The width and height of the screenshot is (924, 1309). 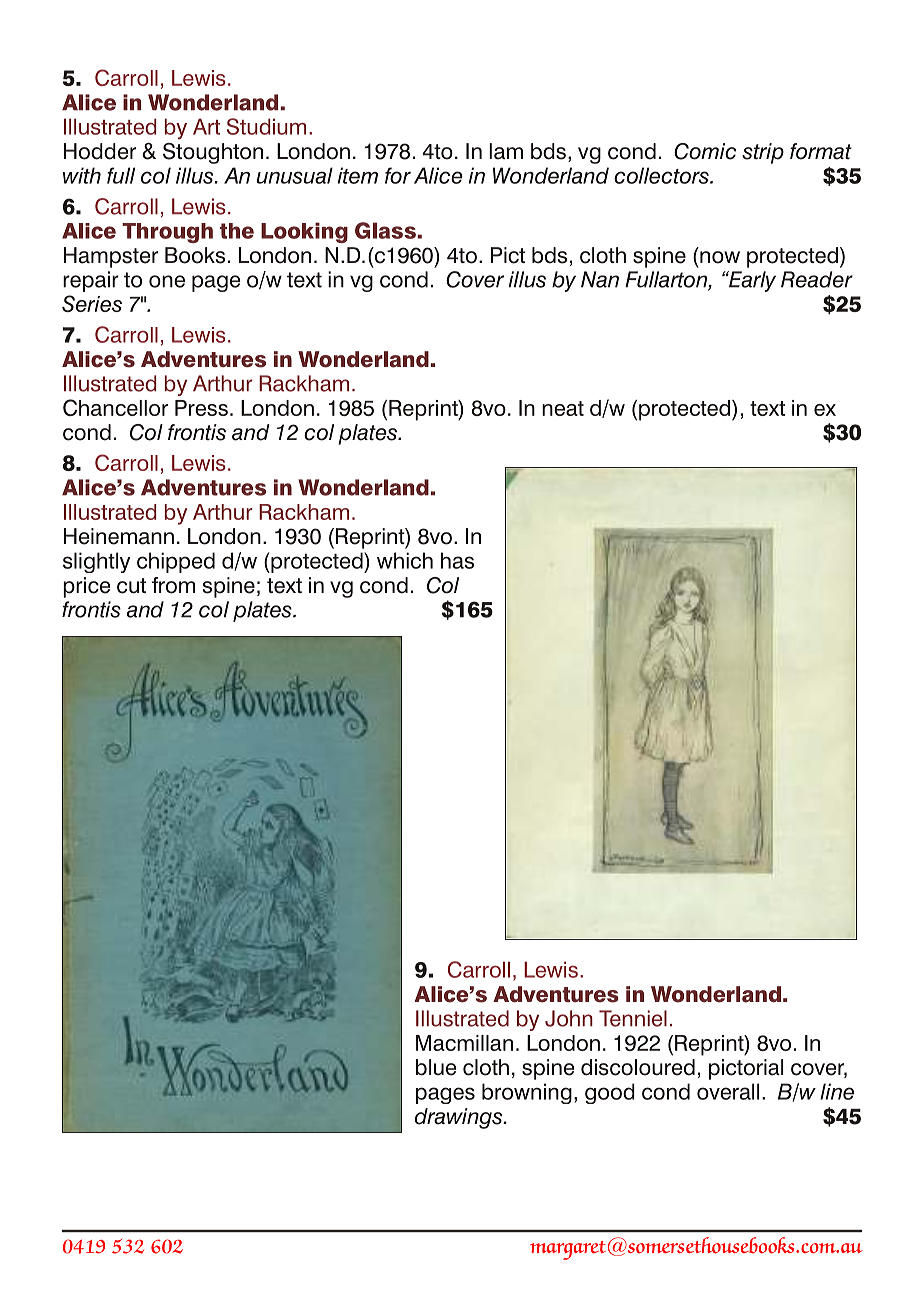 What do you see at coordinates (464, 1043) in the screenshot?
I see `Macmillan` at bounding box center [464, 1043].
